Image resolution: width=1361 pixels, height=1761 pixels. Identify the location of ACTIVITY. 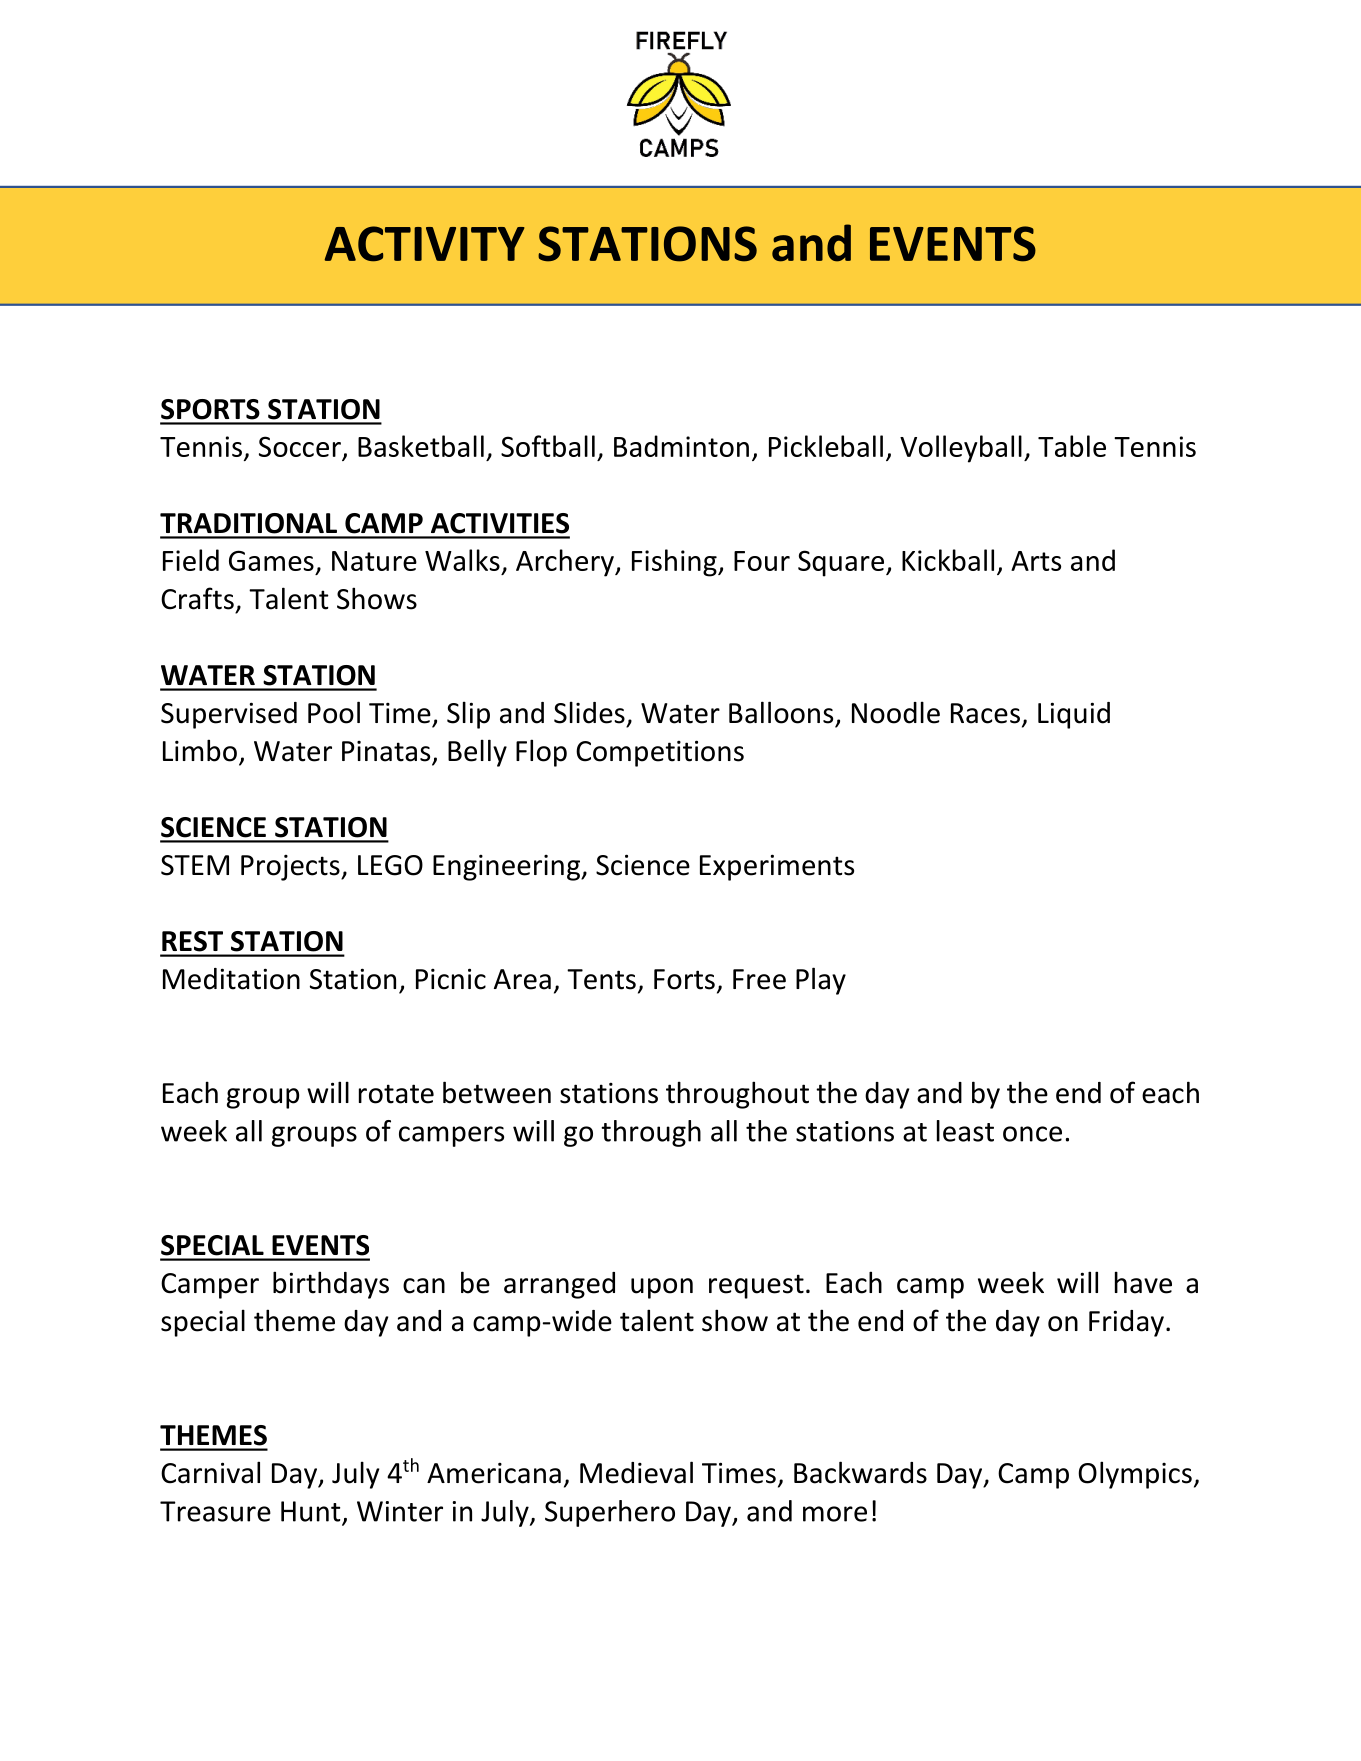
(424, 244).
